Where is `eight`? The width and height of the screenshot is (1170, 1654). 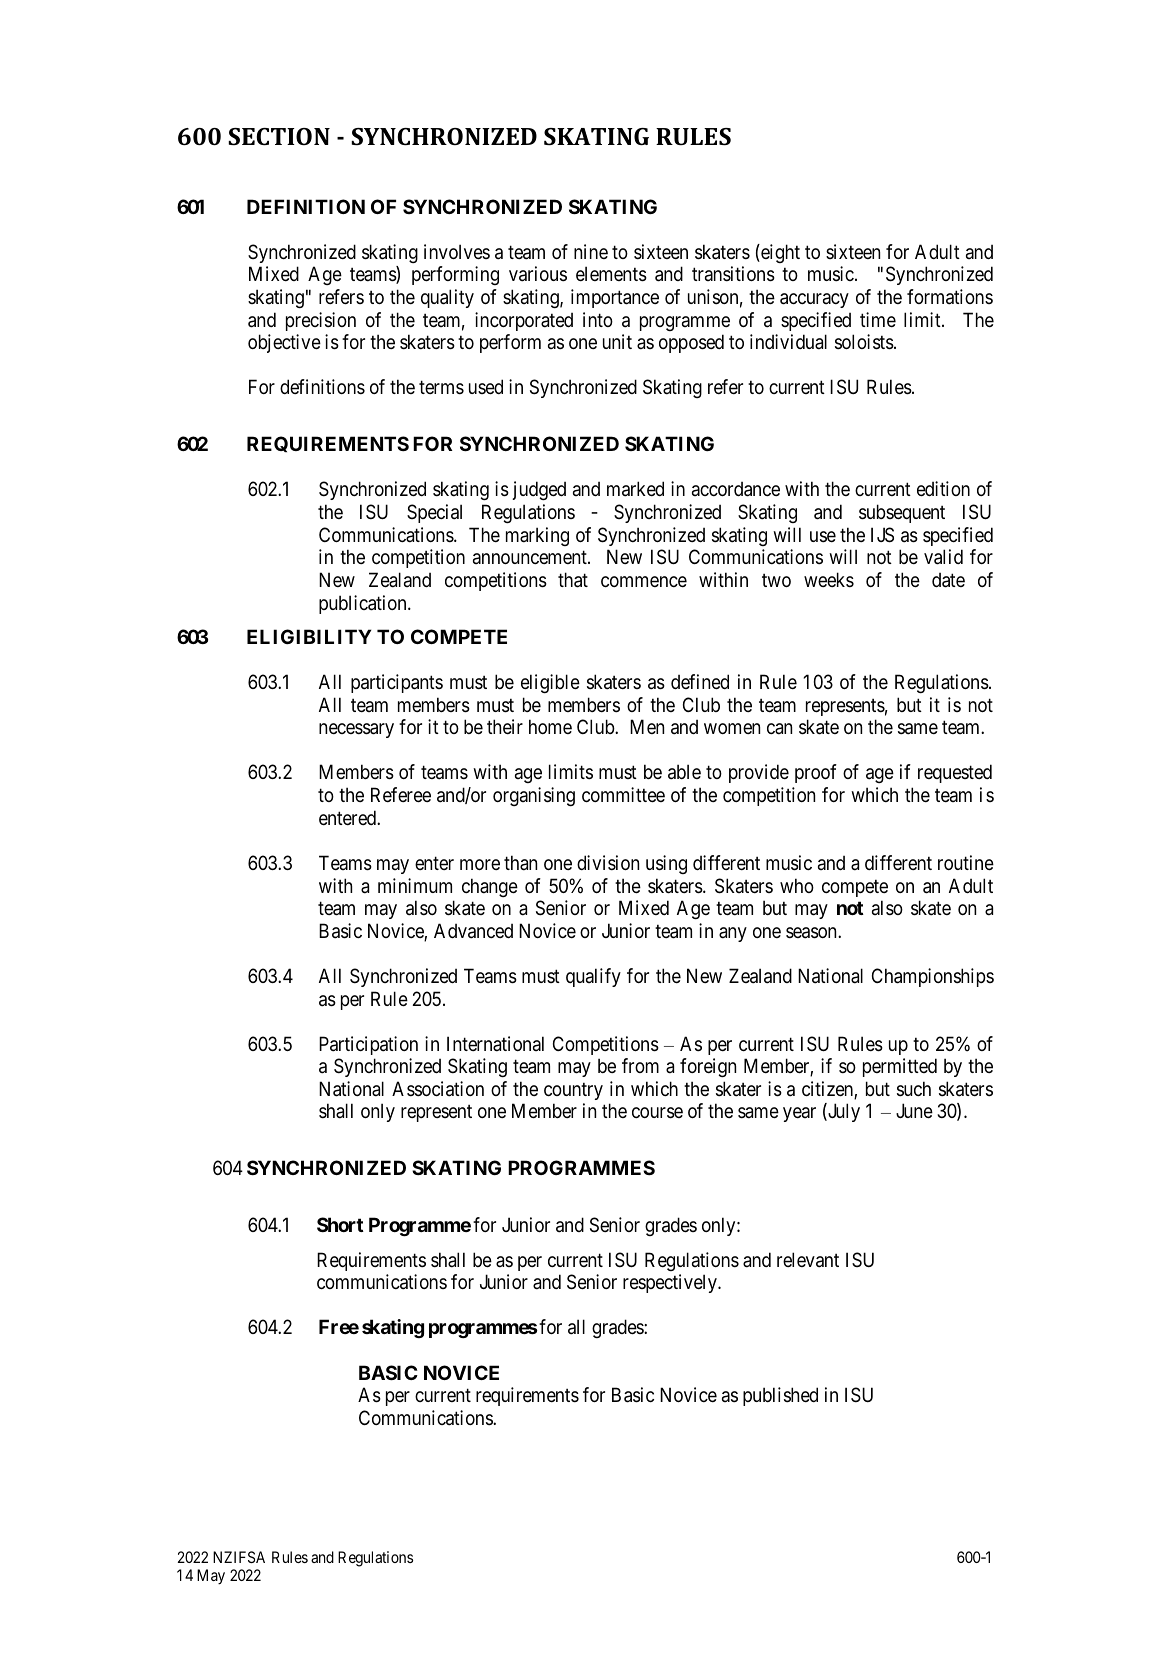
eight is located at coordinates (779, 253).
